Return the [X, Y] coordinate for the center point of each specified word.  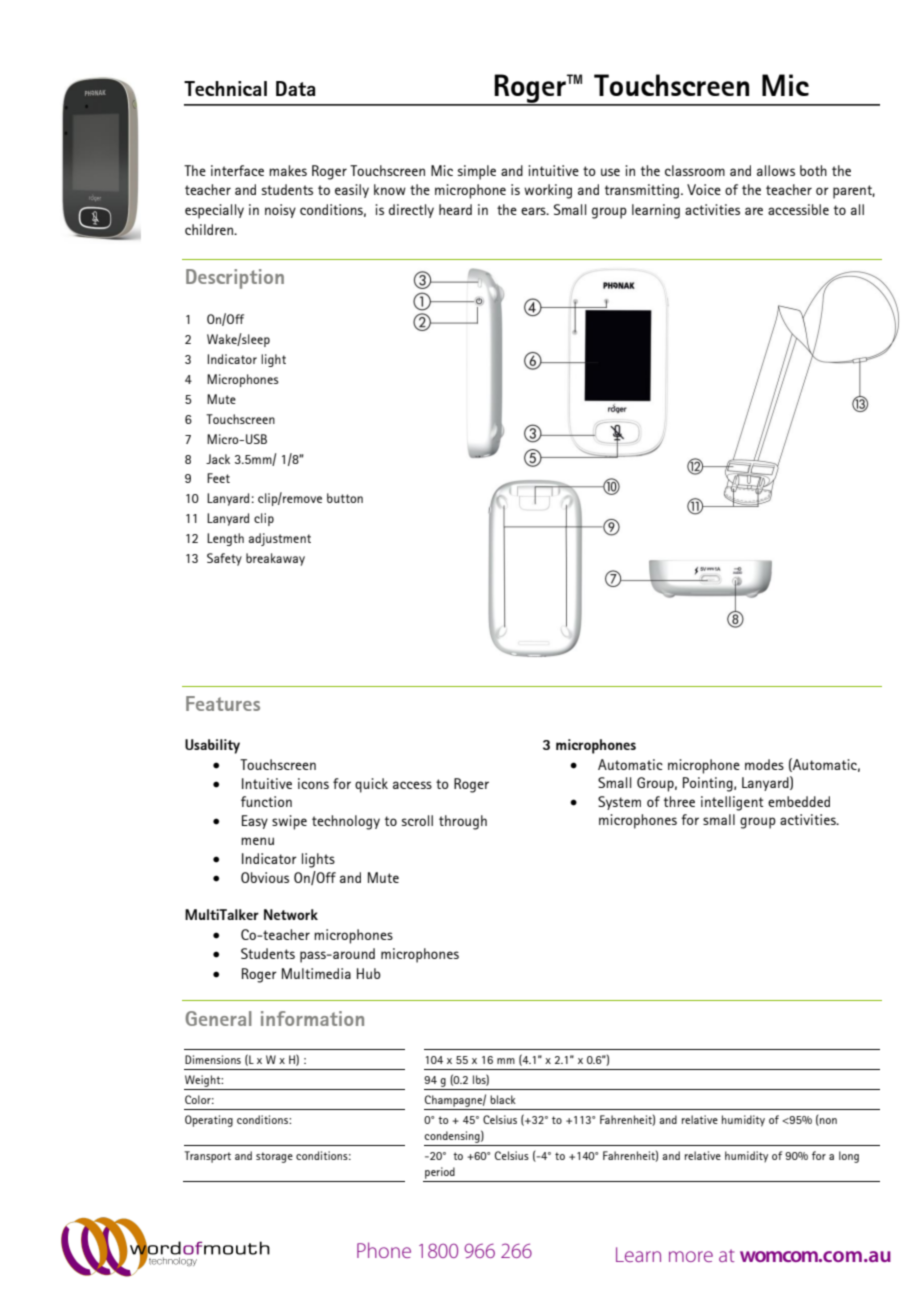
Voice [704, 189]
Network [291, 914]
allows [776, 170]
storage [274, 1157]
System [619, 803]
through [463, 822]
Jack [218, 459]
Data [295, 88]
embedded [799, 801]
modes [764, 764]
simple [477, 172]
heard [455, 209]
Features [223, 703]
